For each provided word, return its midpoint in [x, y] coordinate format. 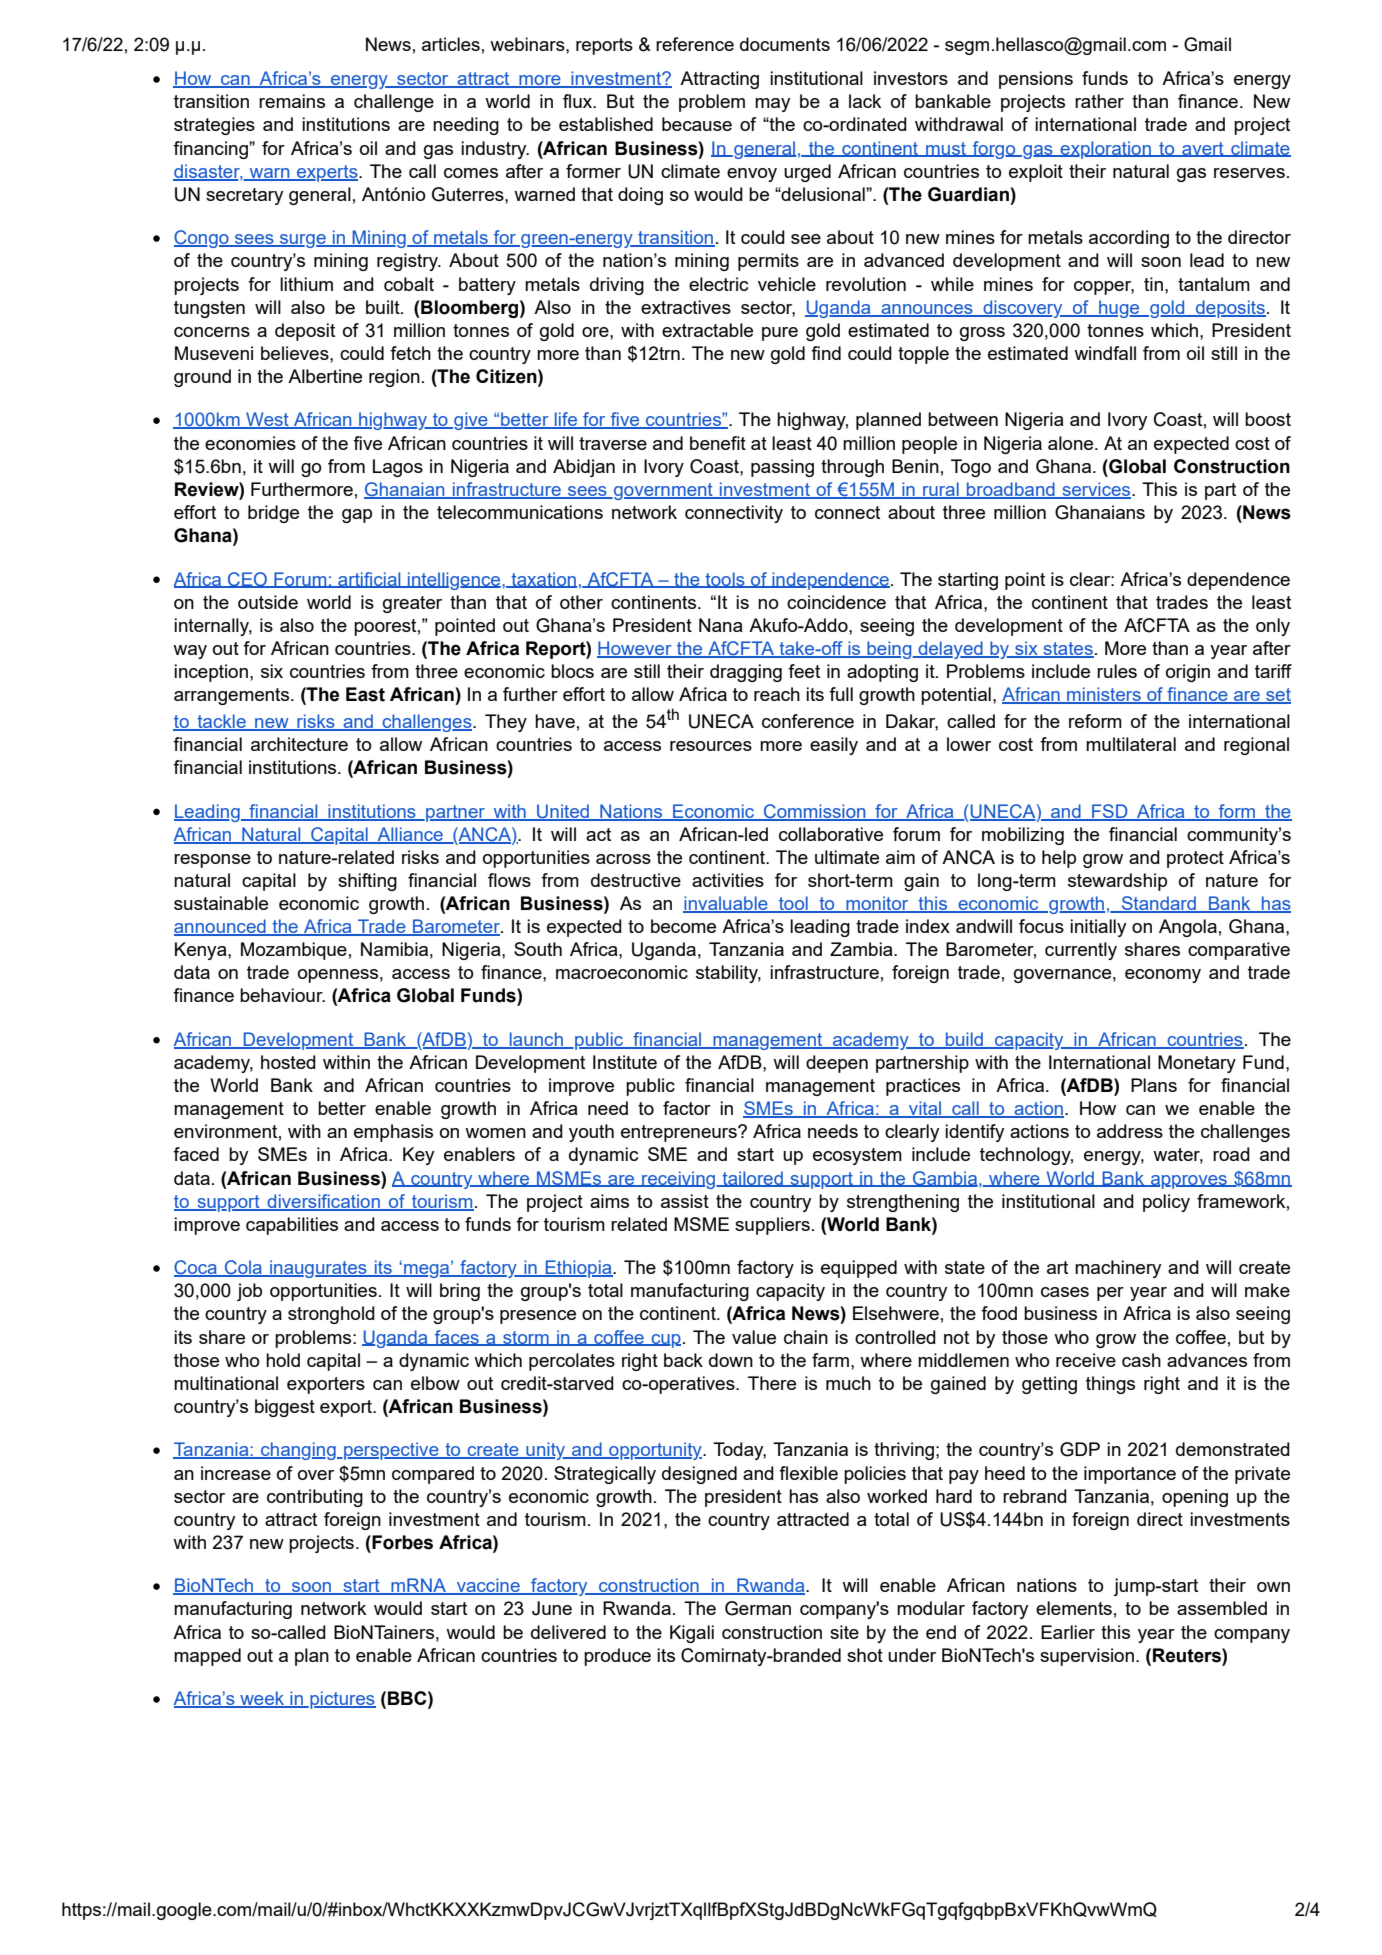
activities [728, 880]
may [772, 105]
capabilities [292, 1226]
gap [357, 516]
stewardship [1117, 882]
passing [782, 468]
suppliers [772, 1226]
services [1096, 490]
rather [1099, 101]
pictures [342, 1700]
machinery [1118, 1269]
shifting [367, 882]
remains [292, 101]
